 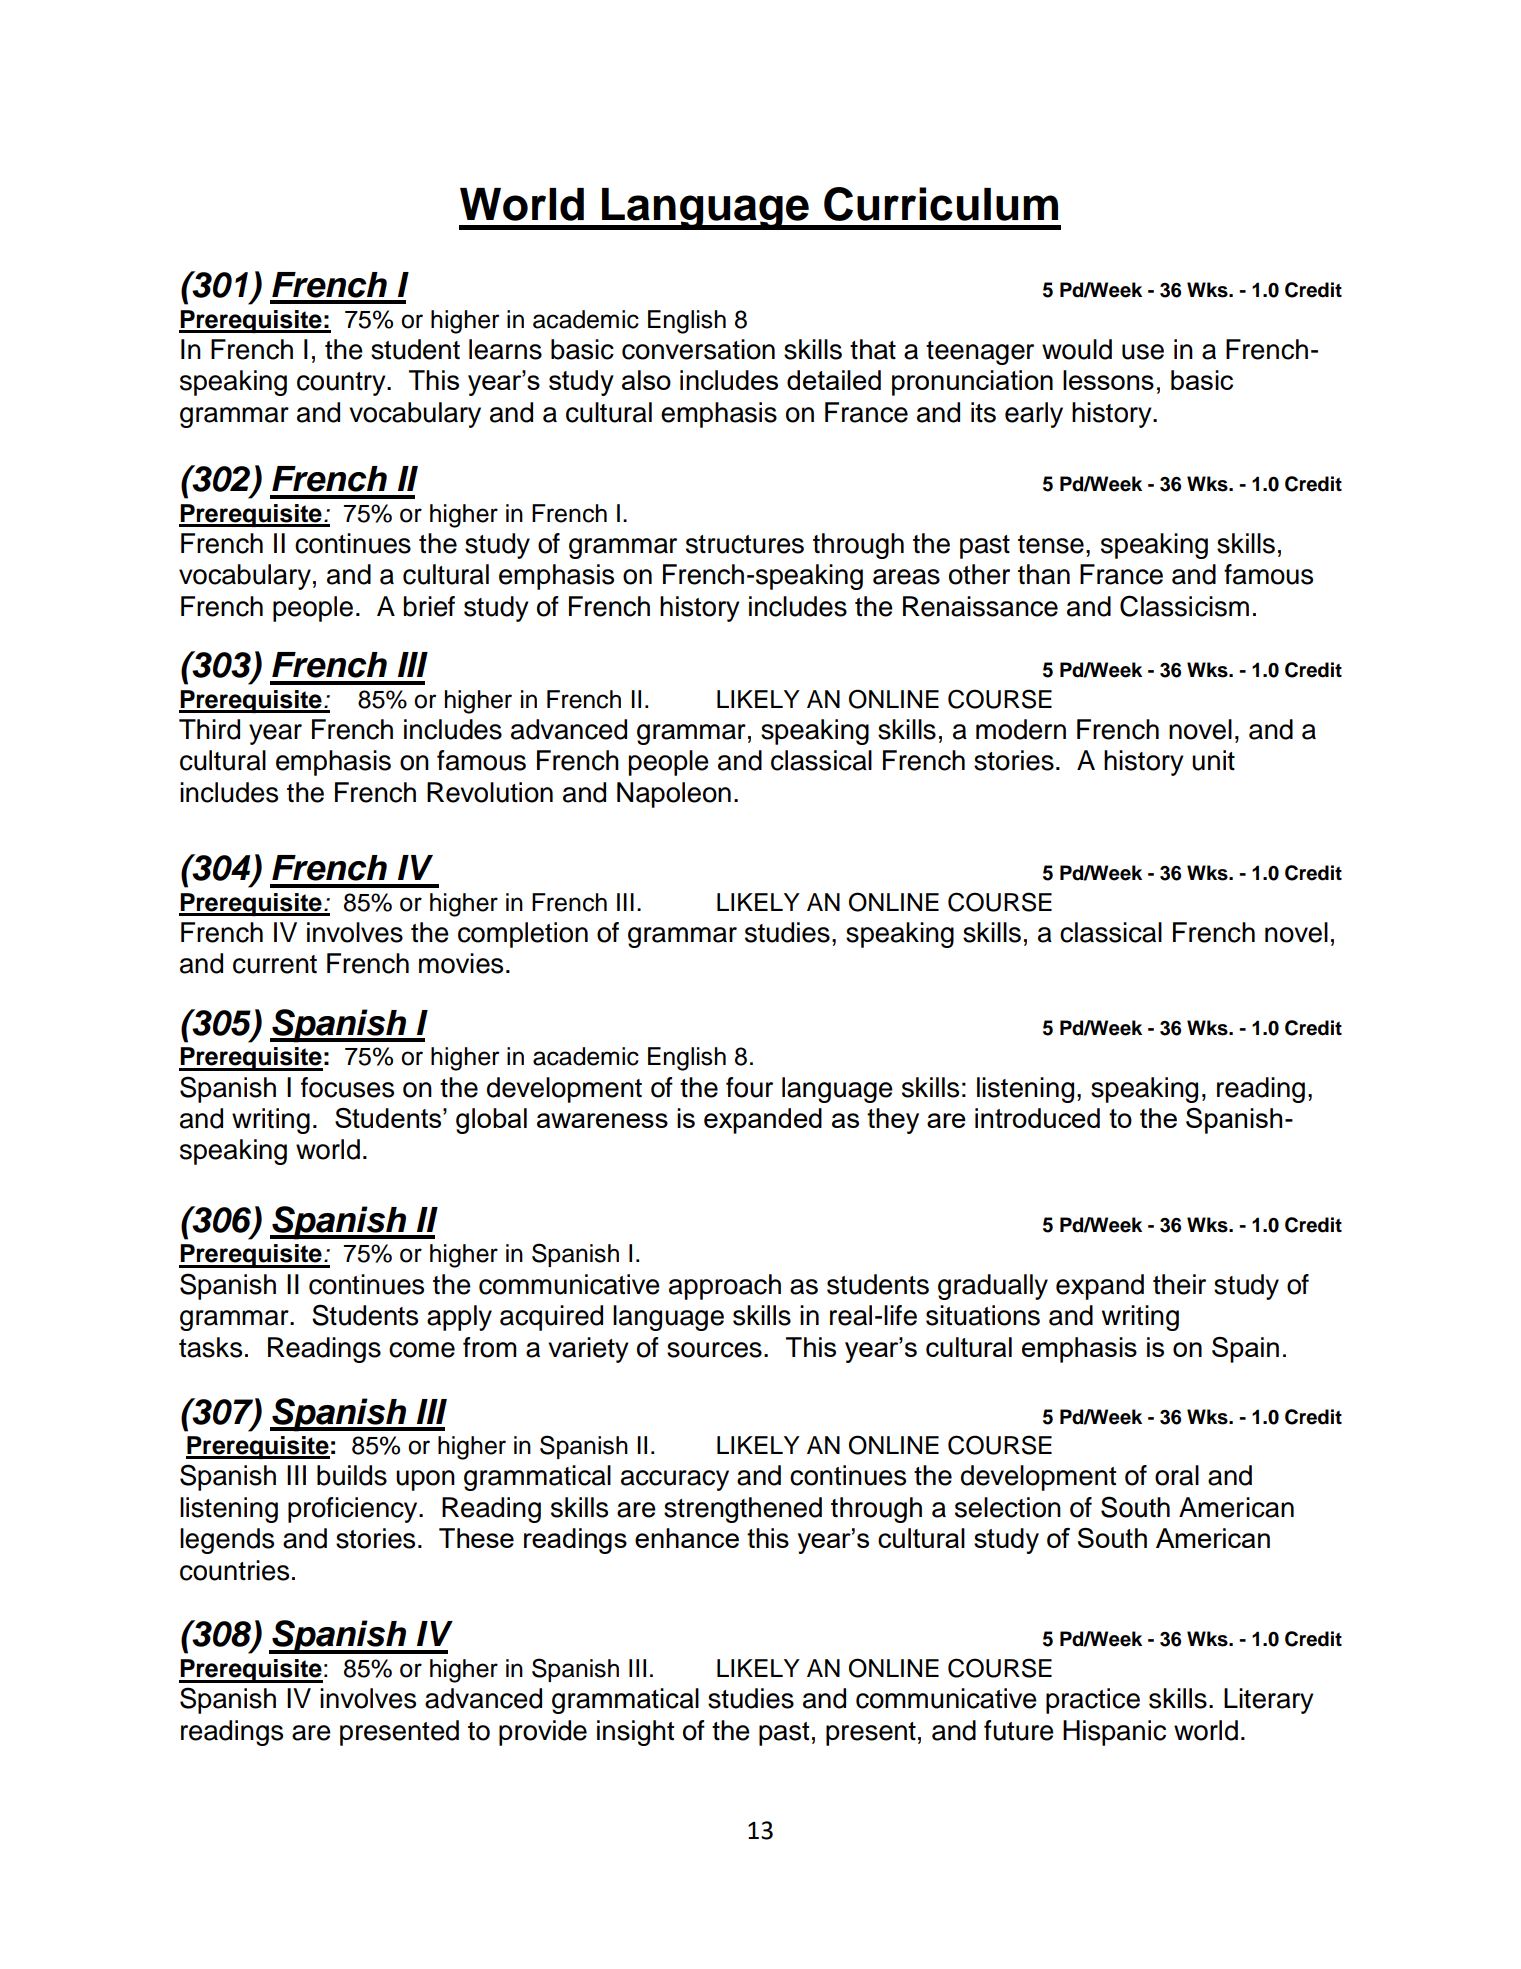 I want to click on builds, so click(x=352, y=1475).
